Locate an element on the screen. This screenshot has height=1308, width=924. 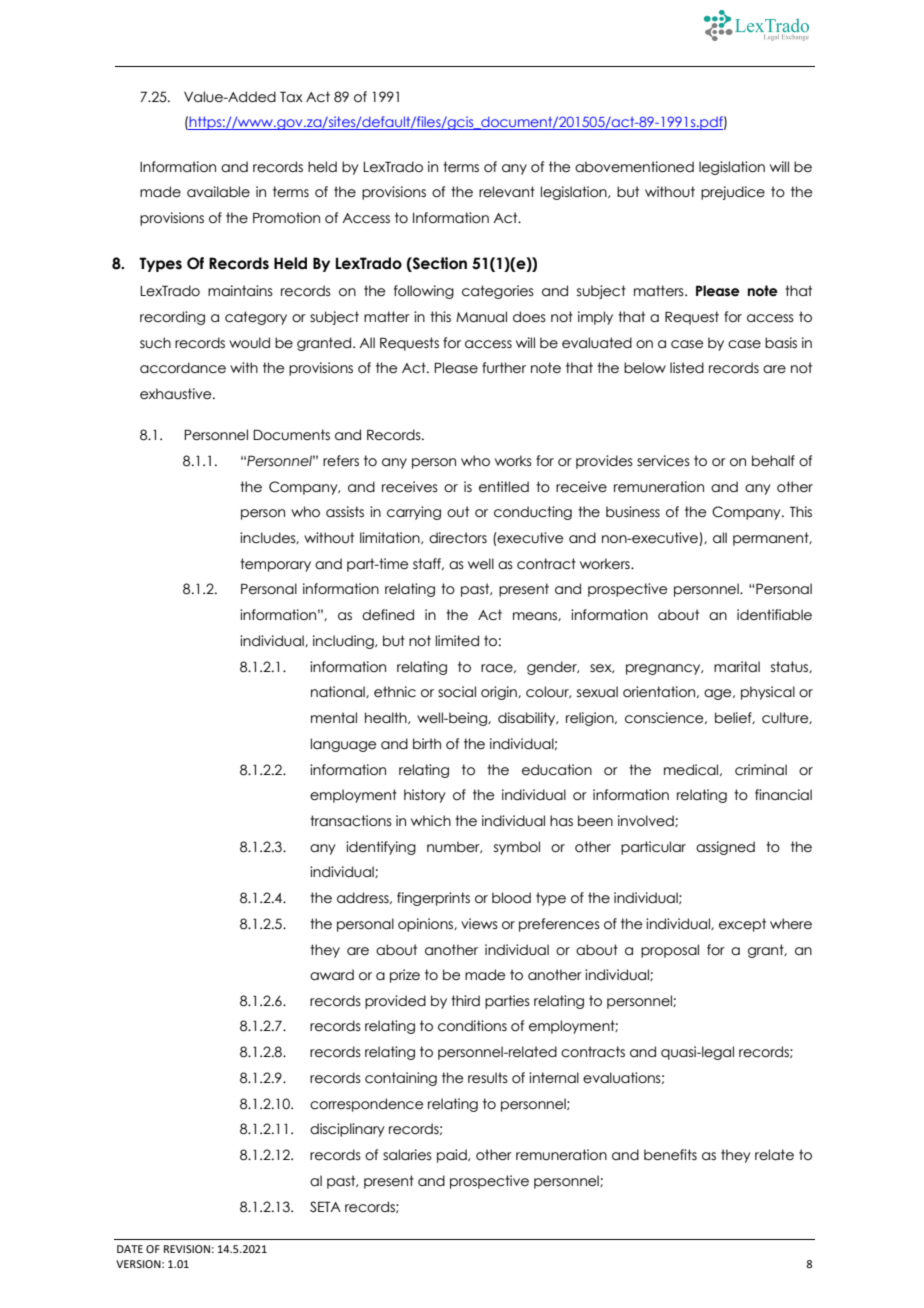
except is located at coordinates (742, 925).
